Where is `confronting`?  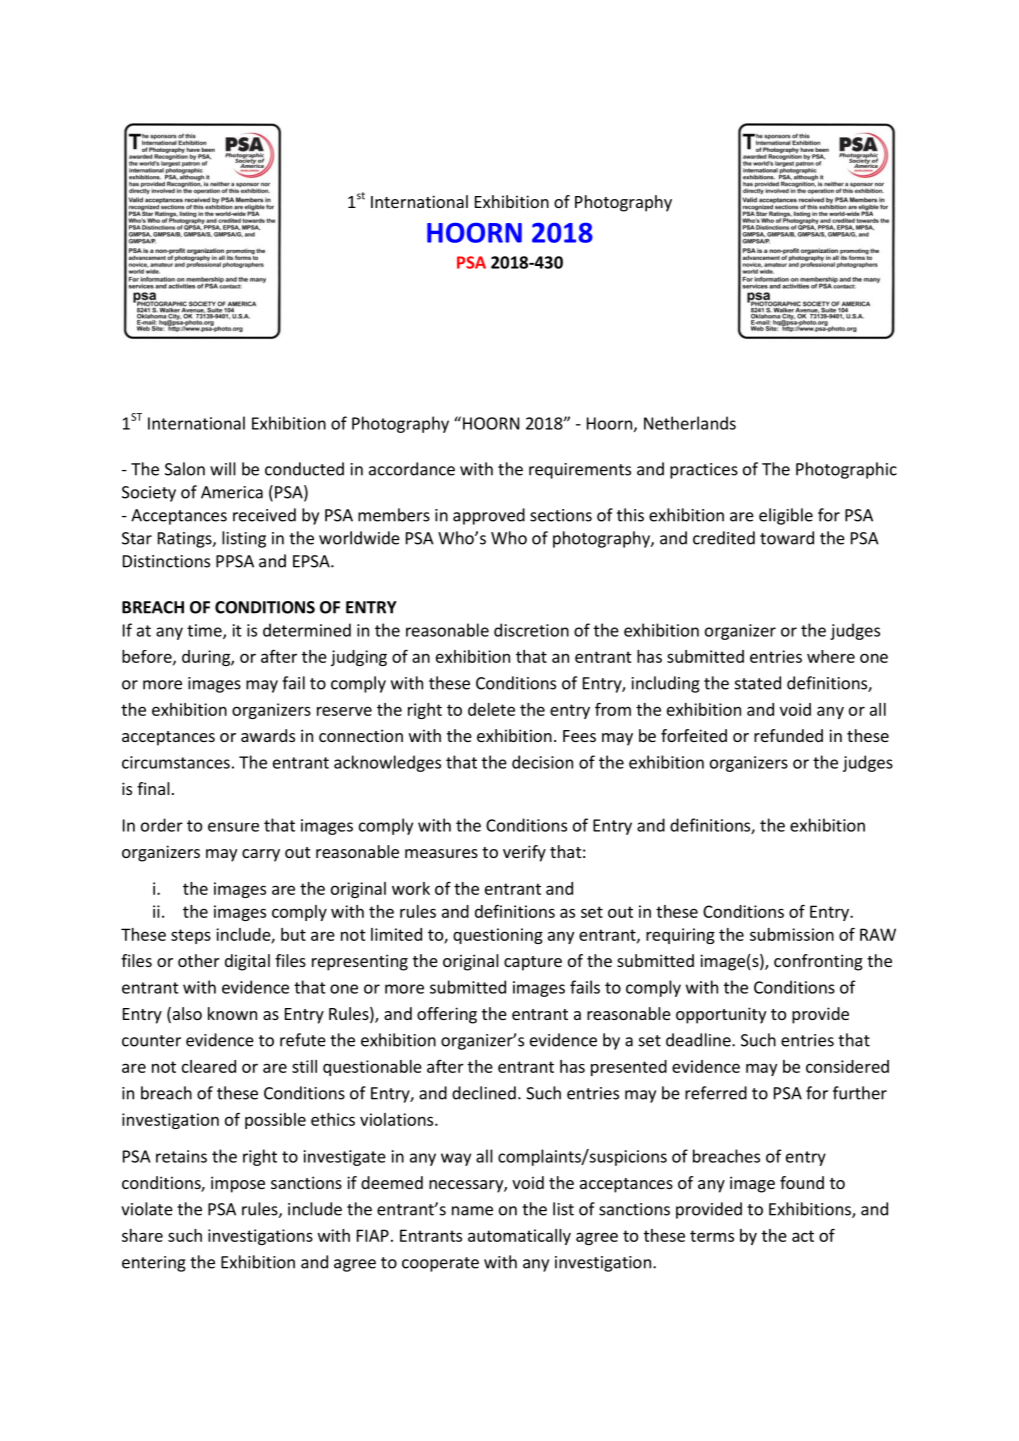 confronting is located at coordinates (818, 962).
